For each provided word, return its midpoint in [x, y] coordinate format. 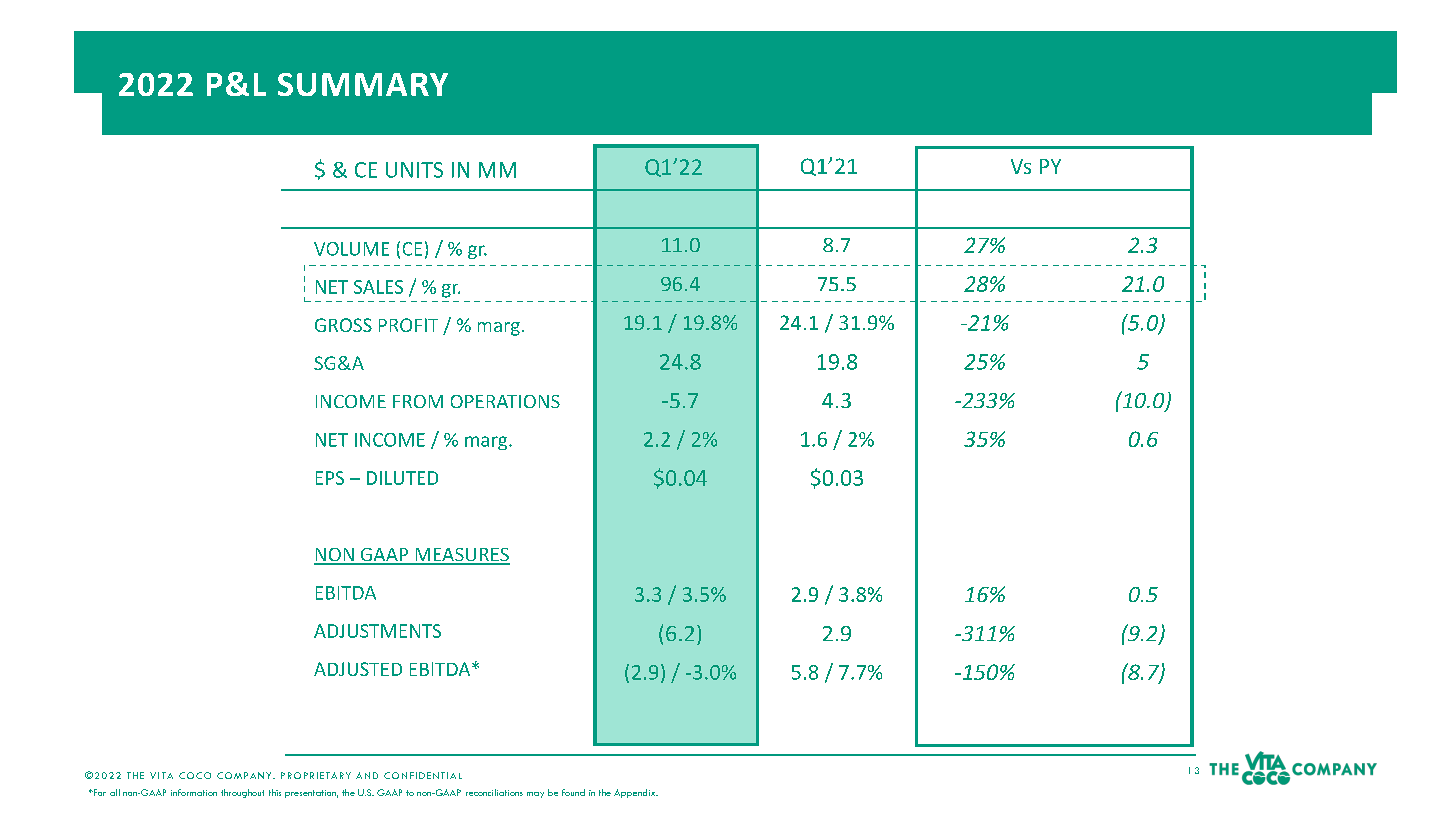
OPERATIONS [505, 401]
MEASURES [461, 556]
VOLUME [351, 249]
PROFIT [408, 325]
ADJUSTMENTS [377, 631]
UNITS [414, 170]
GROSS [343, 325]
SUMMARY [363, 84]
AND [367, 775]
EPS [330, 478]
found [573, 792]
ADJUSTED [358, 669]
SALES [378, 287]
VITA [161, 775]
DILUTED [402, 478]
